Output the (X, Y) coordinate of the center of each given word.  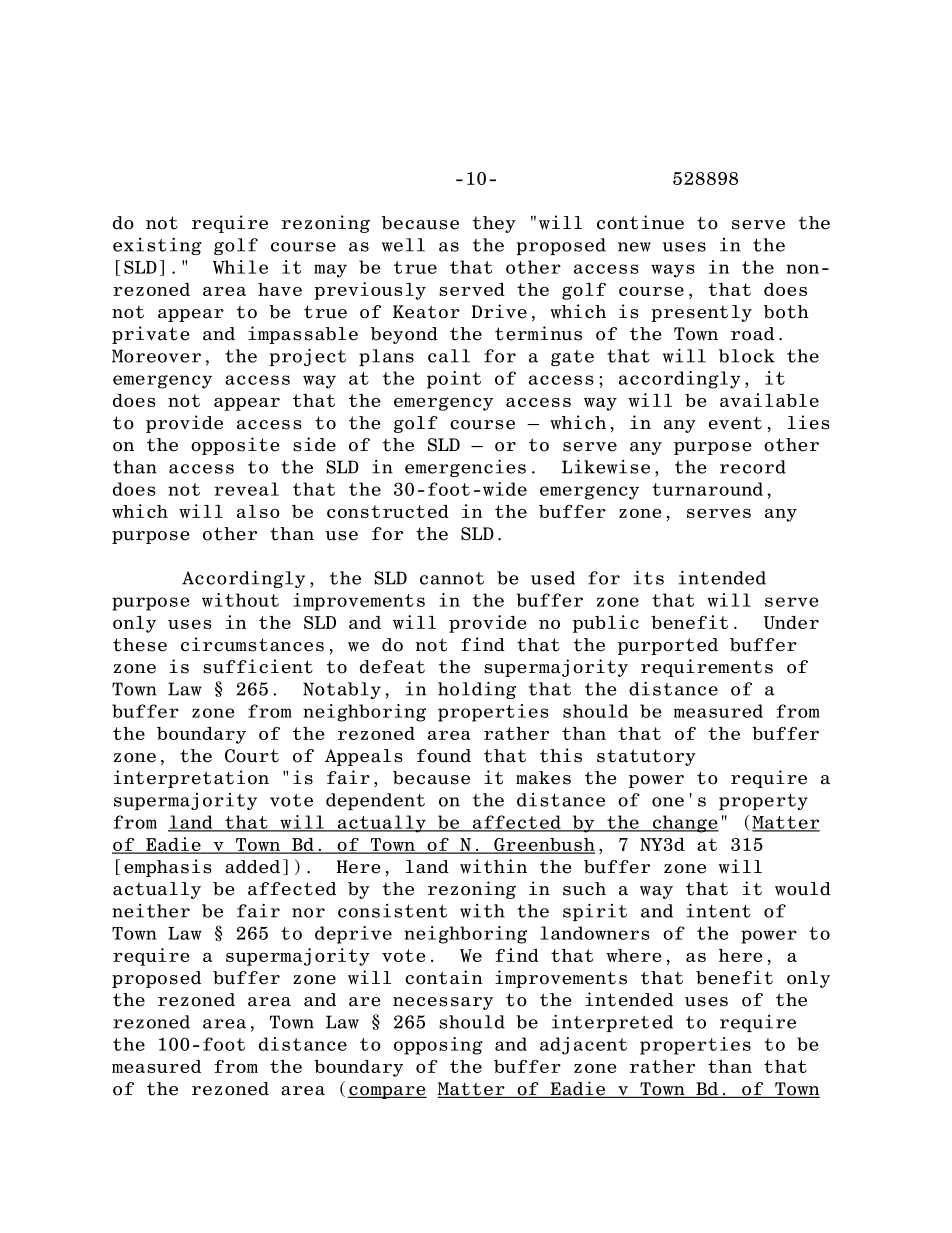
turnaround (707, 489)
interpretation (191, 779)
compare (387, 1092)
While (240, 267)
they (494, 224)
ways (672, 271)
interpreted (612, 1023)
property (763, 802)
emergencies (465, 468)
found (444, 756)
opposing (438, 1046)
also (258, 511)
